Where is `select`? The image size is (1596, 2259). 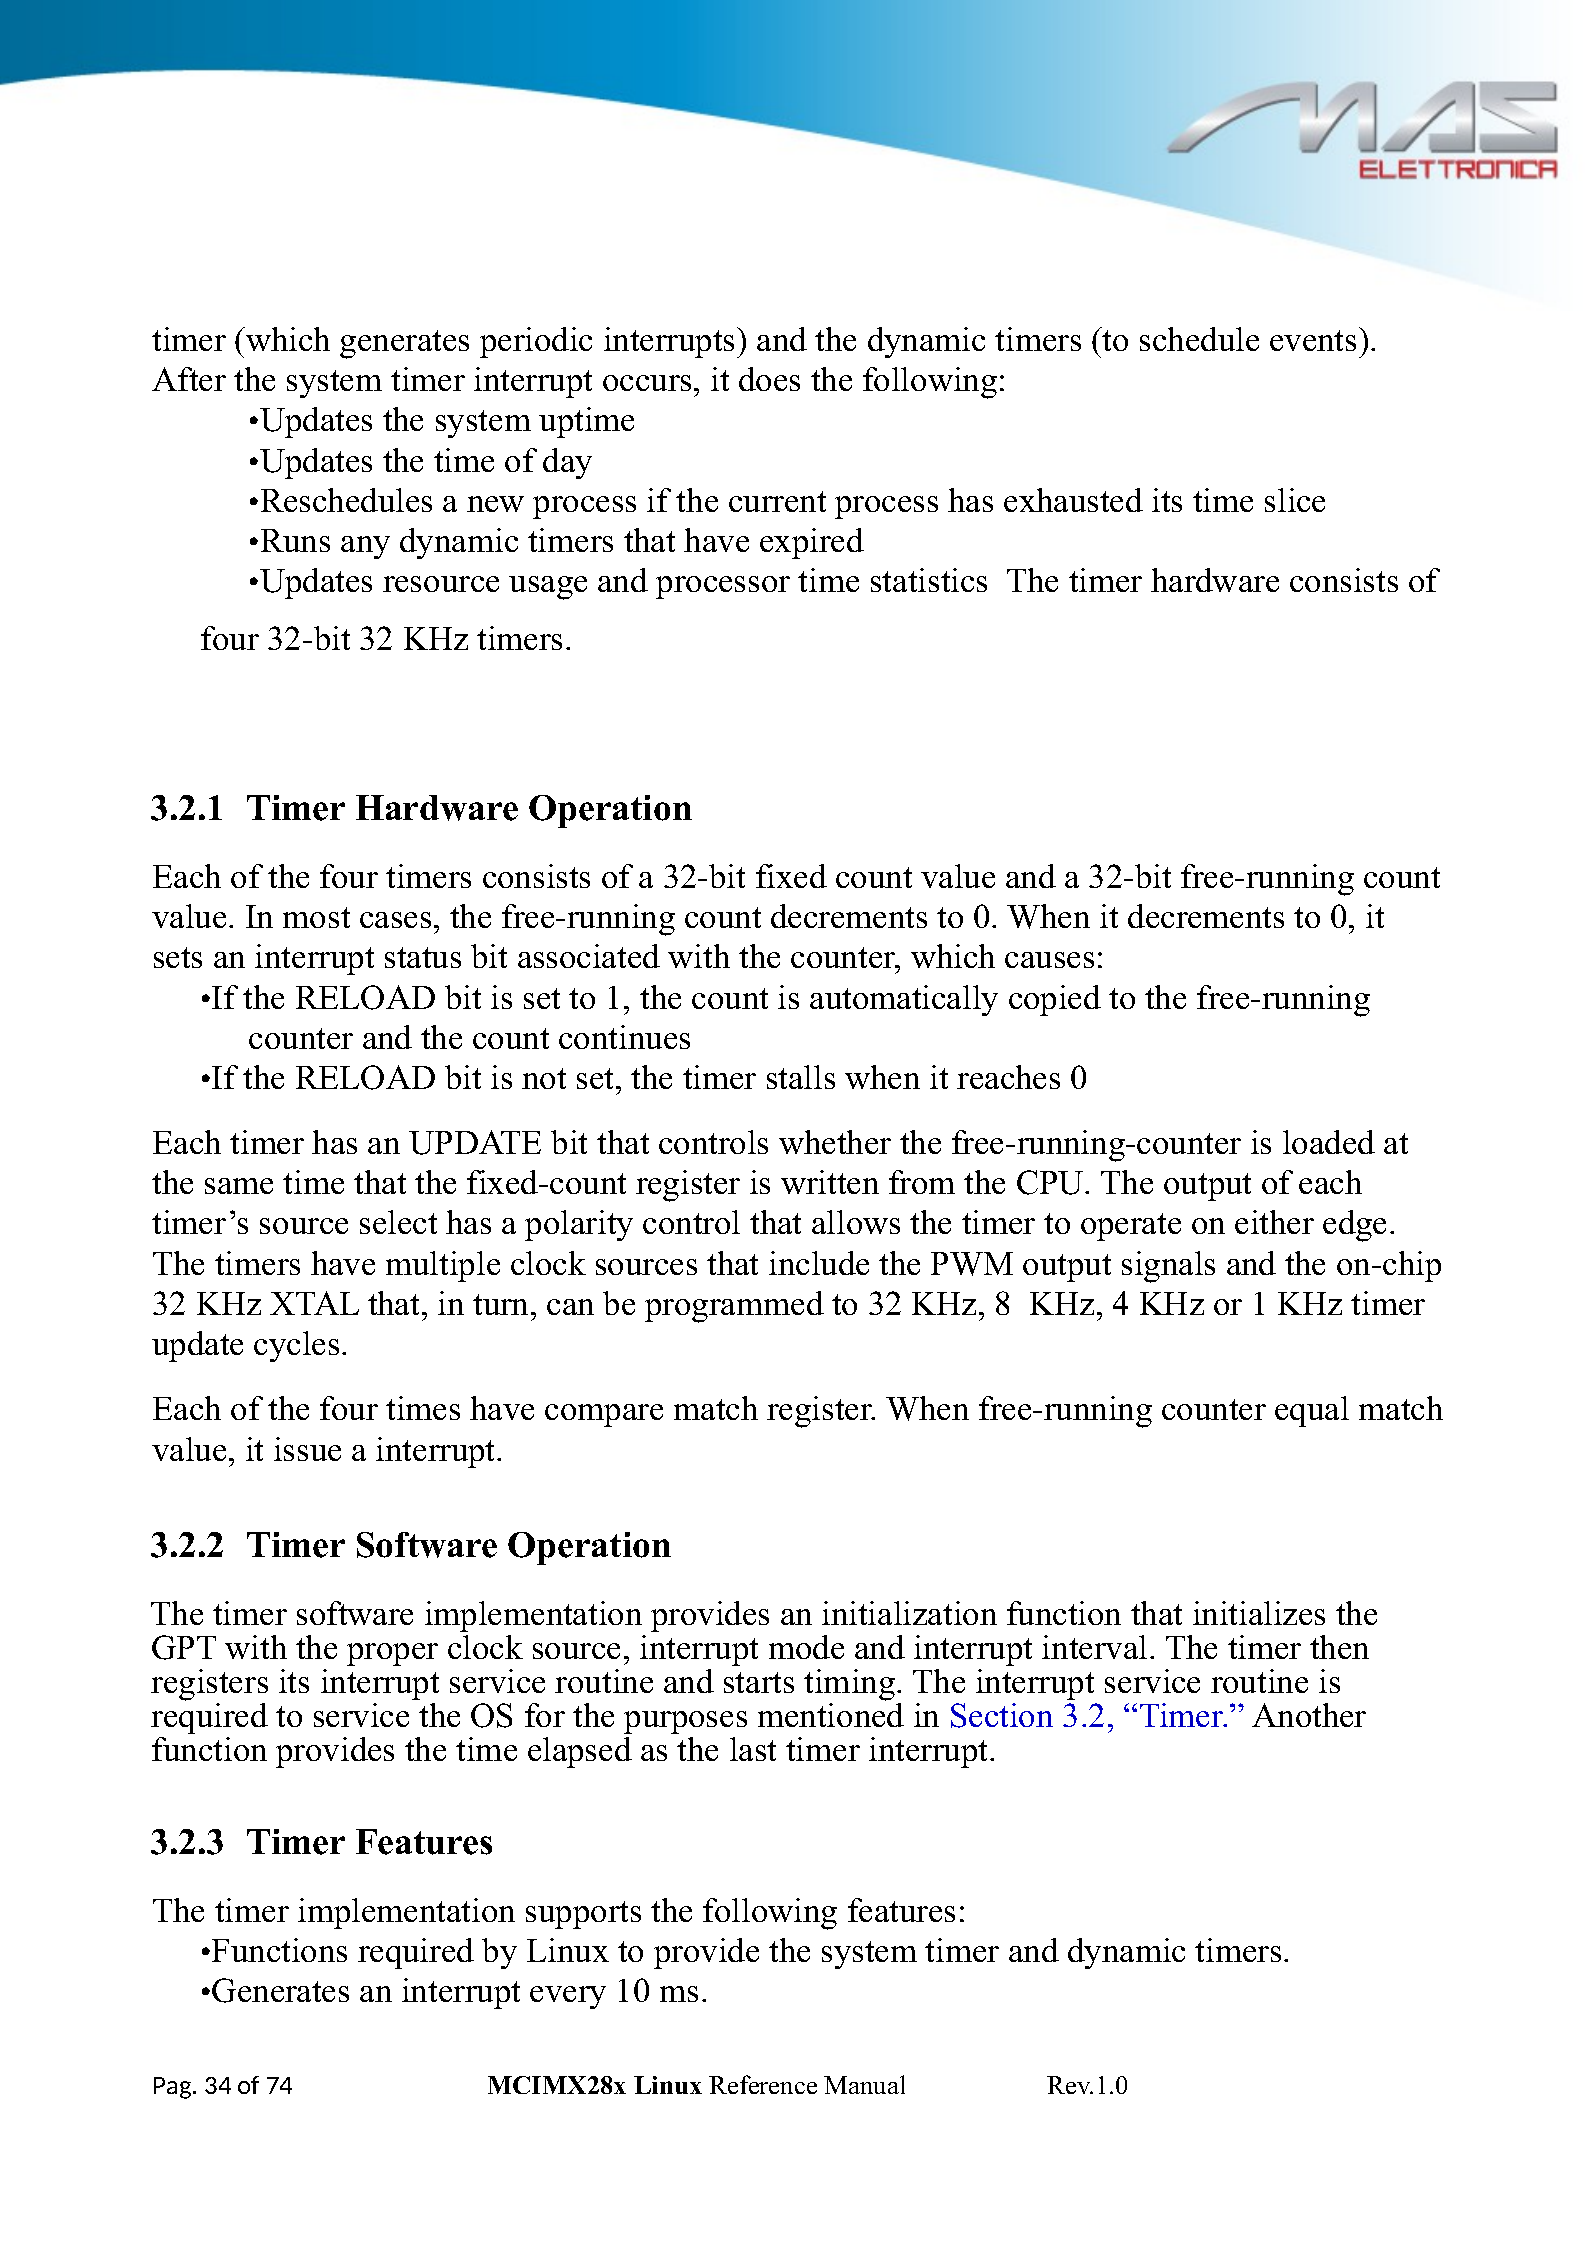 select is located at coordinates (398, 1222).
